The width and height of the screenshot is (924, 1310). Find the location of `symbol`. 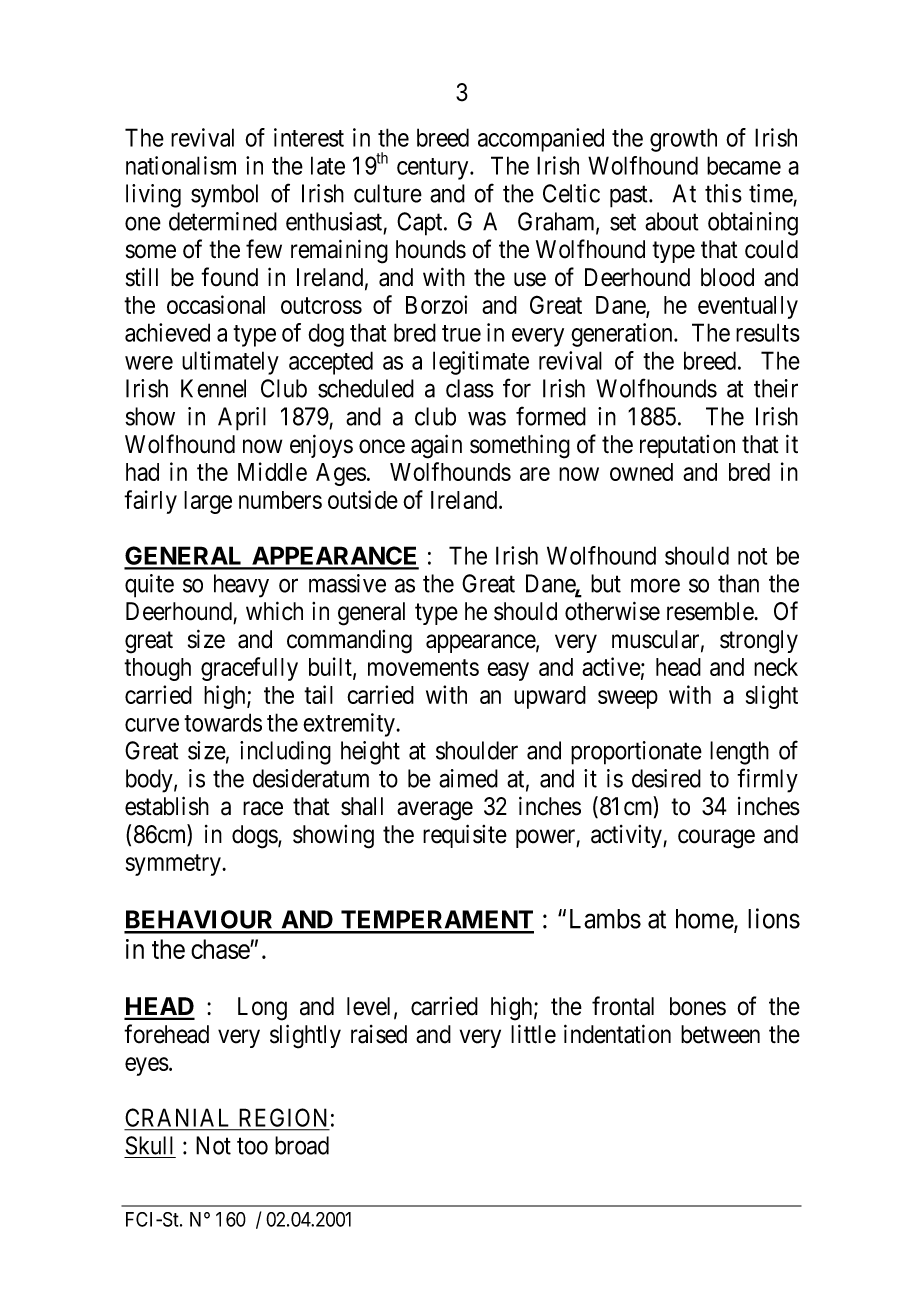

symbol is located at coordinates (224, 196).
